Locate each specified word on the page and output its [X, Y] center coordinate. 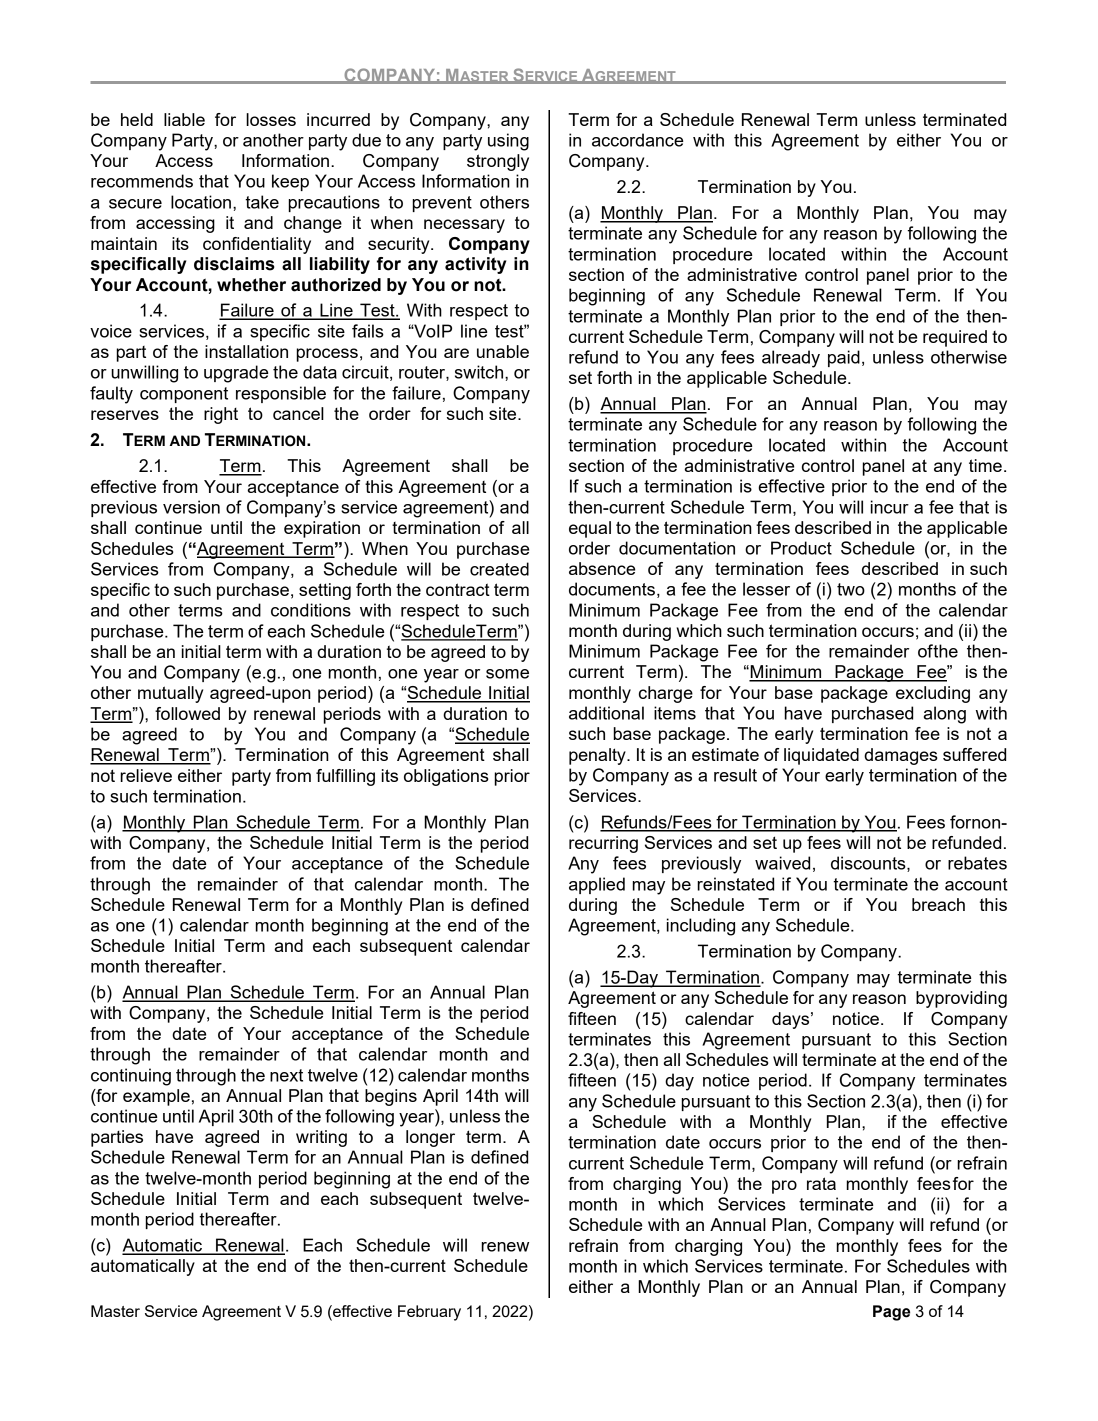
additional [606, 713]
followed [187, 713]
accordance [638, 140]
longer [430, 1138]
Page [891, 1313]
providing [971, 999]
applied [597, 885]
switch [480, 372]
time [985, 465]
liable [184, 119]
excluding [933, 694]
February [429, 1313]
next [286, 1075]
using [508, 142]
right [221, 415]
